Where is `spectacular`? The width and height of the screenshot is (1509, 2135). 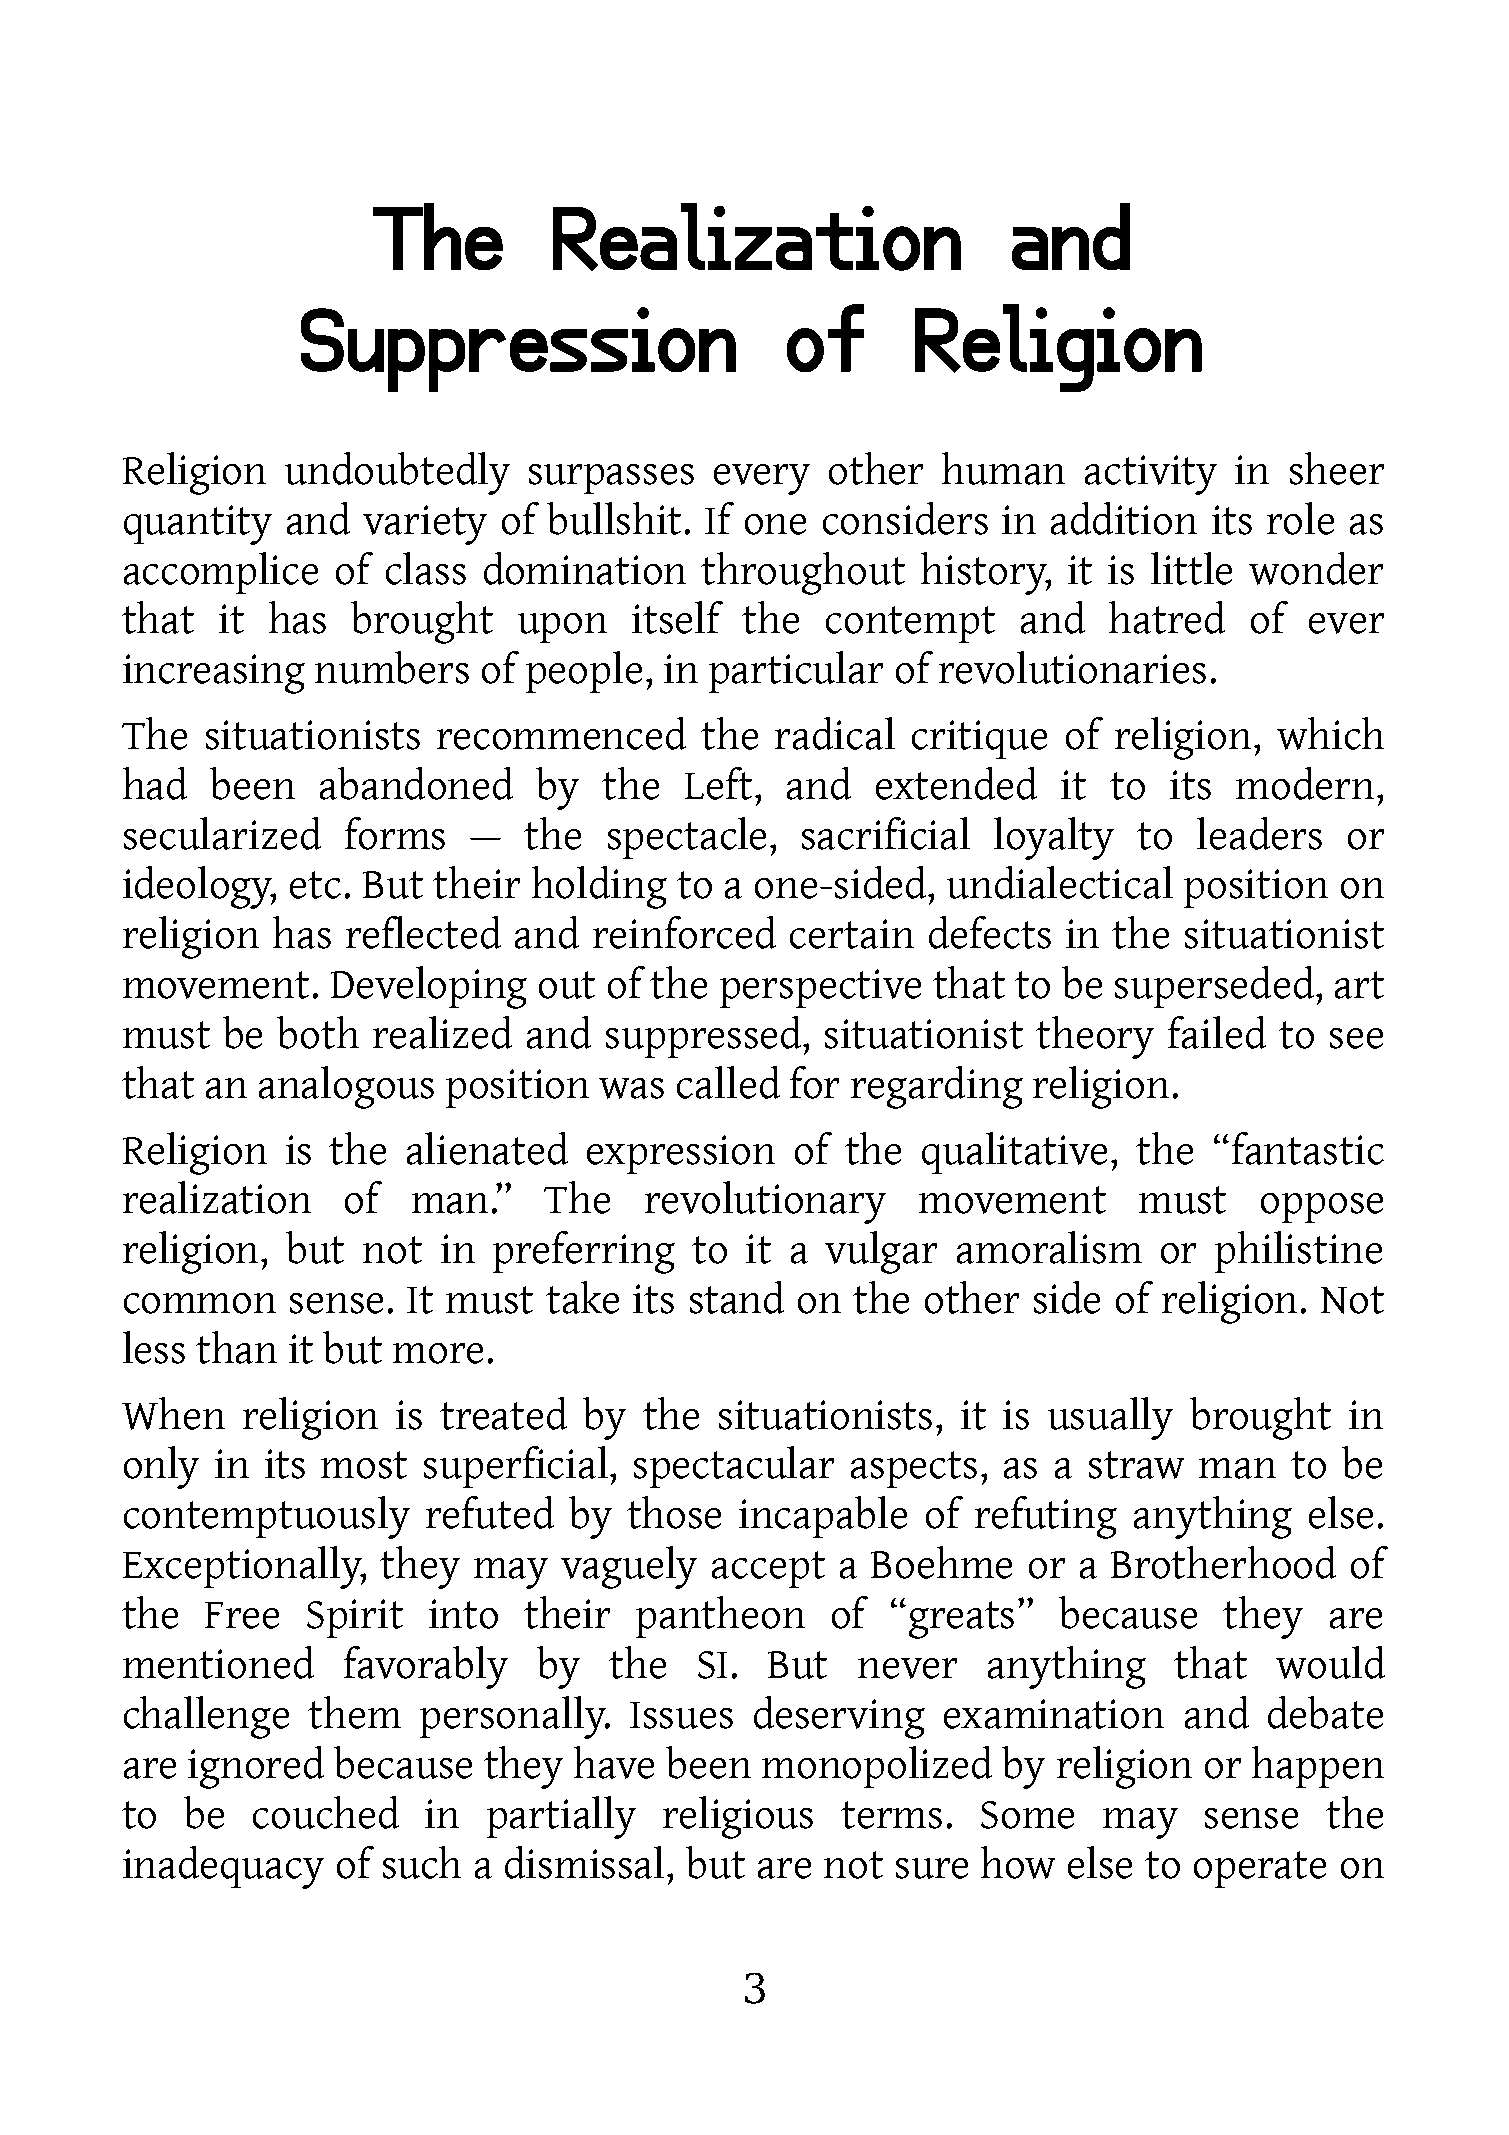 spectacular is located at coordinates (734, 1467).
